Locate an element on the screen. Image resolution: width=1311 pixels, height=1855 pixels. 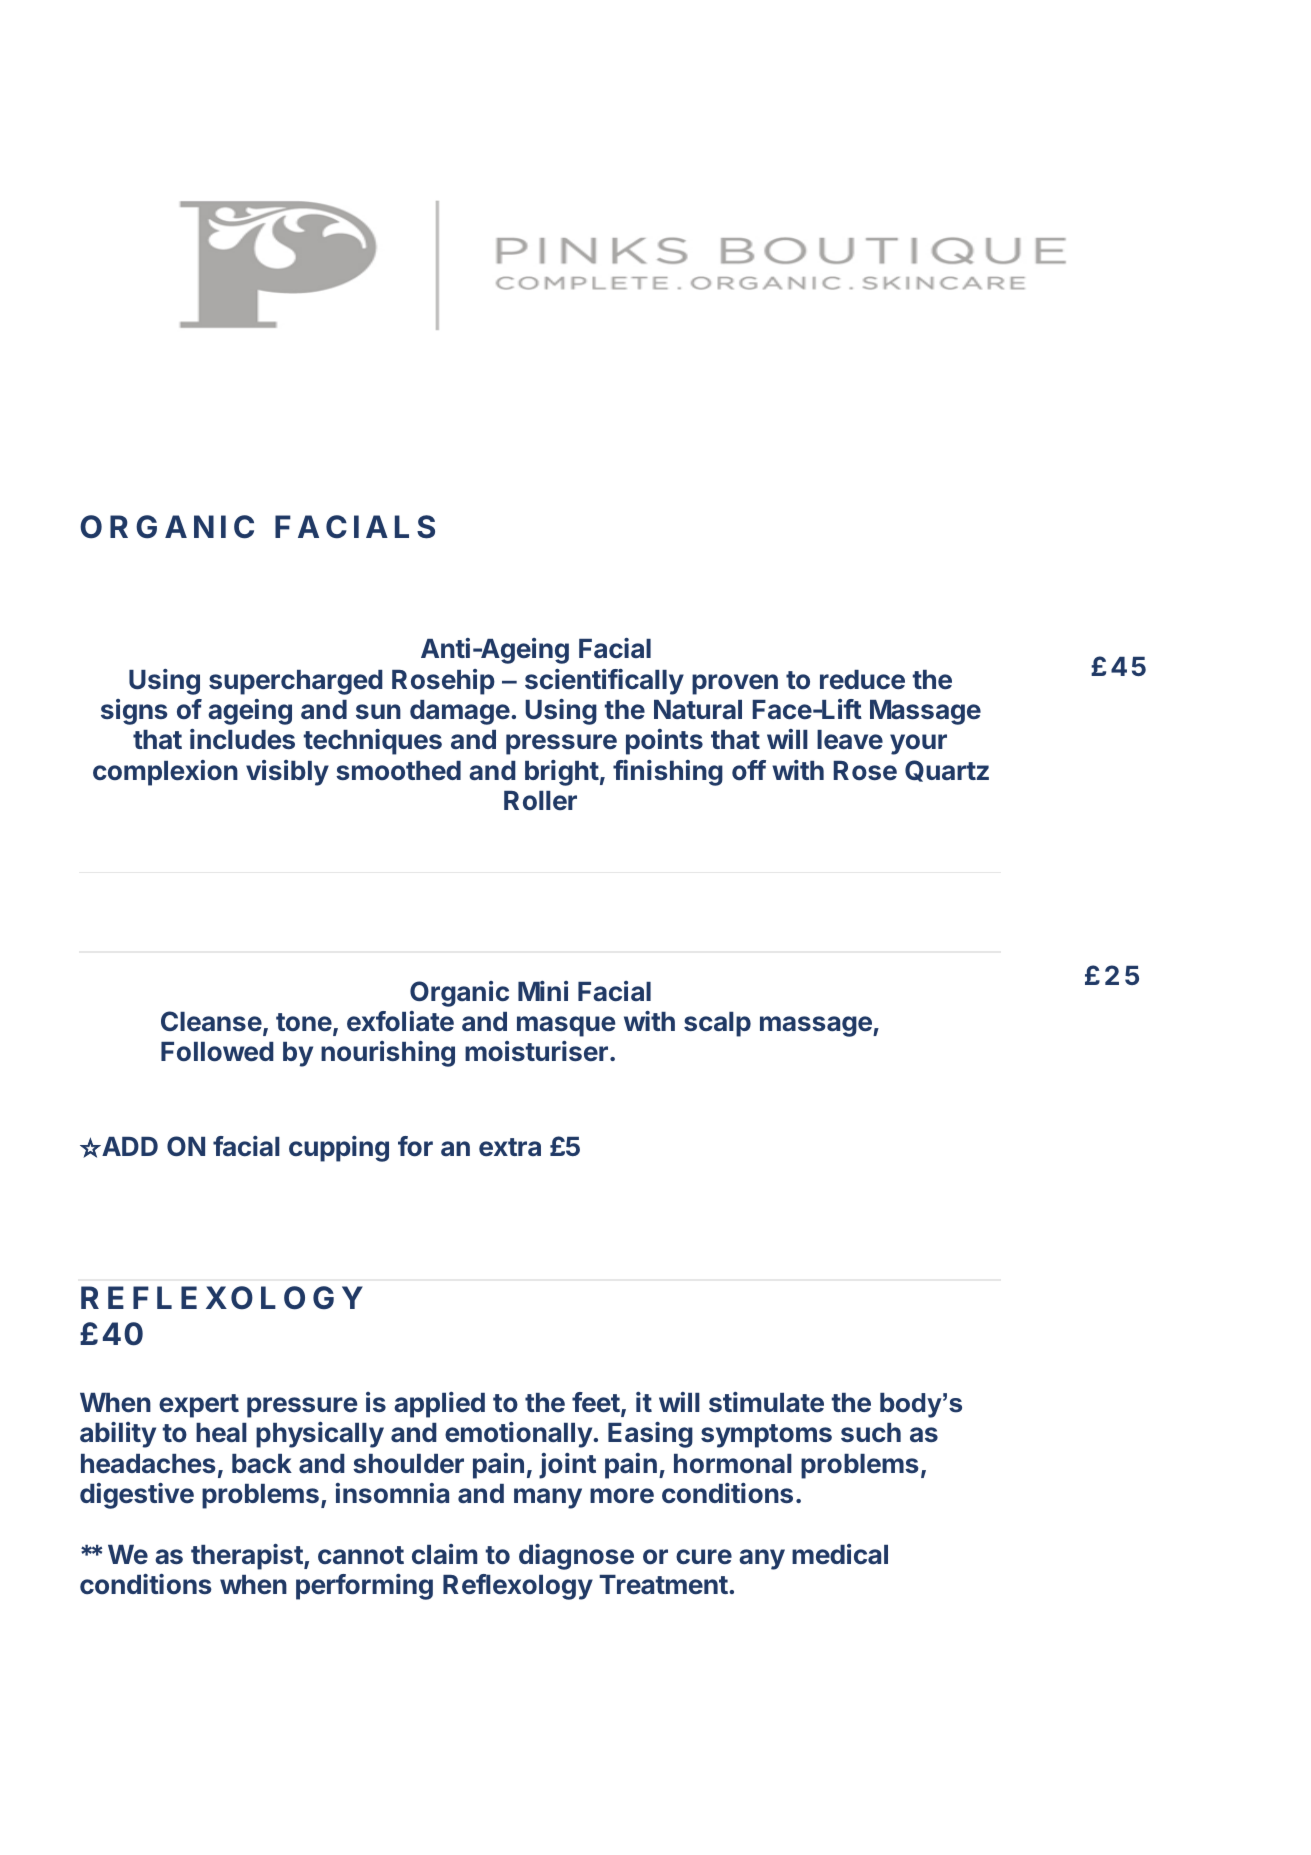
ADD is located at coordinates (129, 1146).
